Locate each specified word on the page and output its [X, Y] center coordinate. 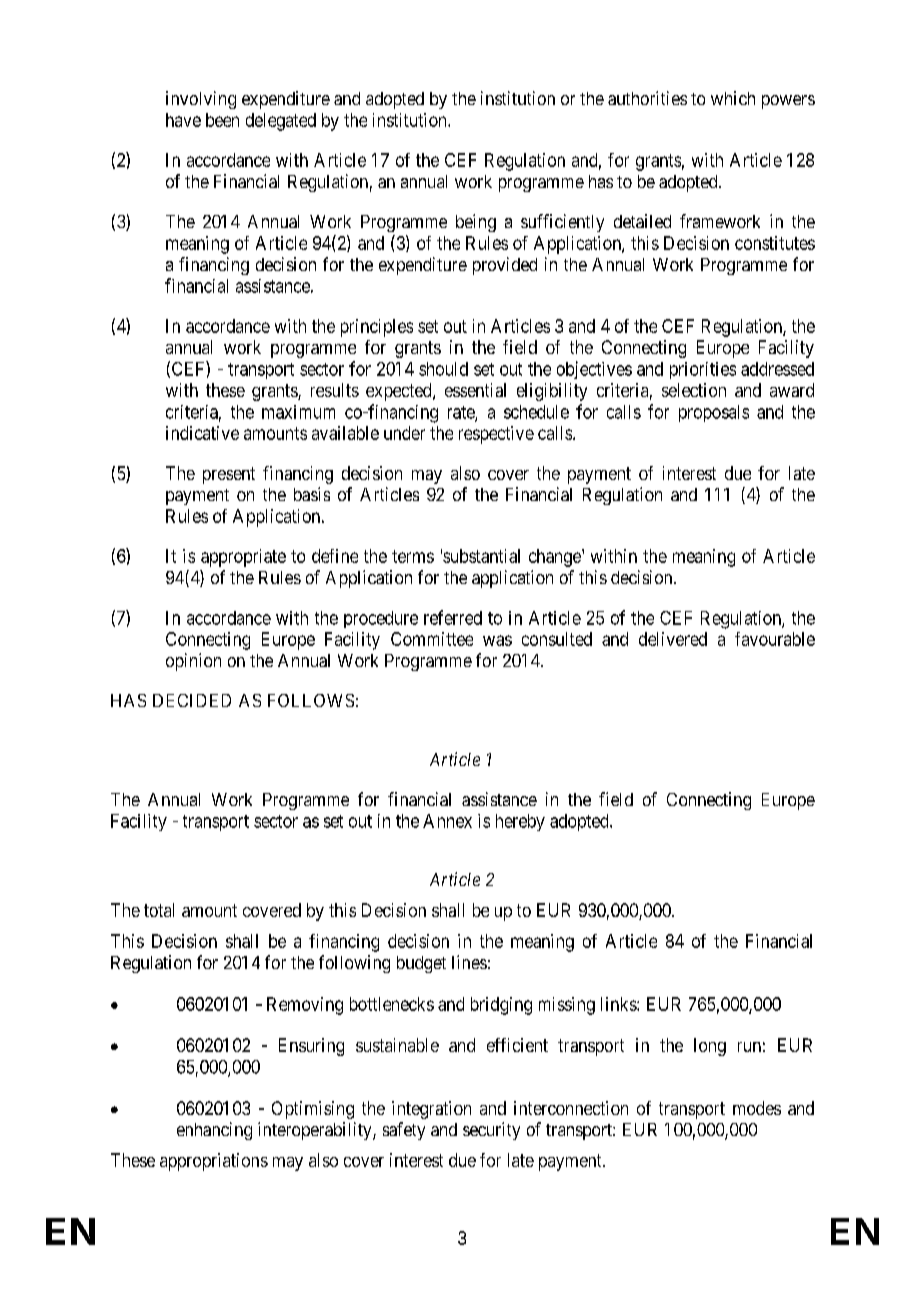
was [497, 640]
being [476, 223]
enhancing [214, 1131]
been [222, 120]
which [733, 98]
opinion [193, 662]
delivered [673, 639]
